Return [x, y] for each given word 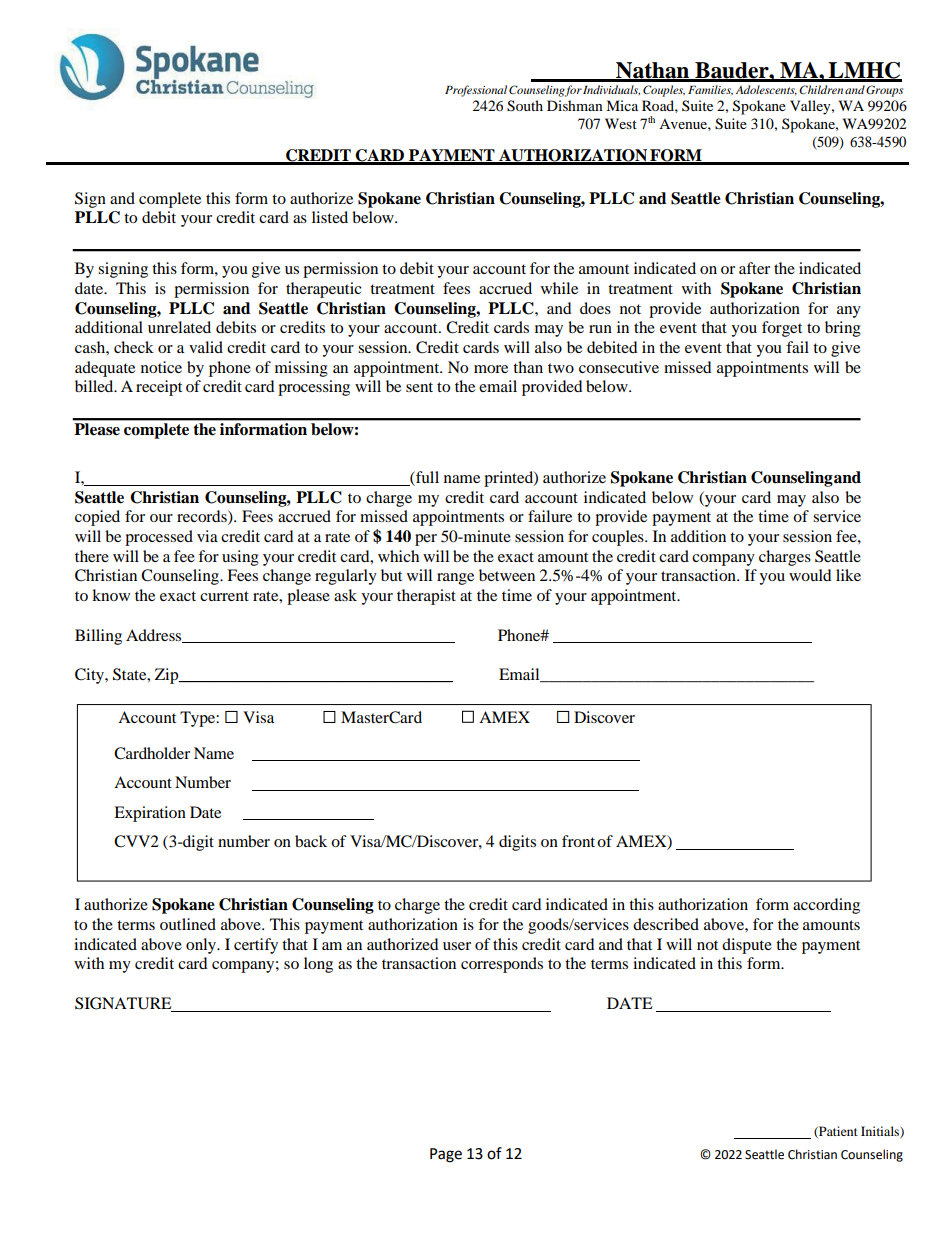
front [578, 841]
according [826, 906]
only [202, 946]
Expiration [150, 814]
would [810, 575]
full [426, 478]
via [207, 536]
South [525, 106]
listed [330, 217]
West [621, 123]
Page [446, 1155]
